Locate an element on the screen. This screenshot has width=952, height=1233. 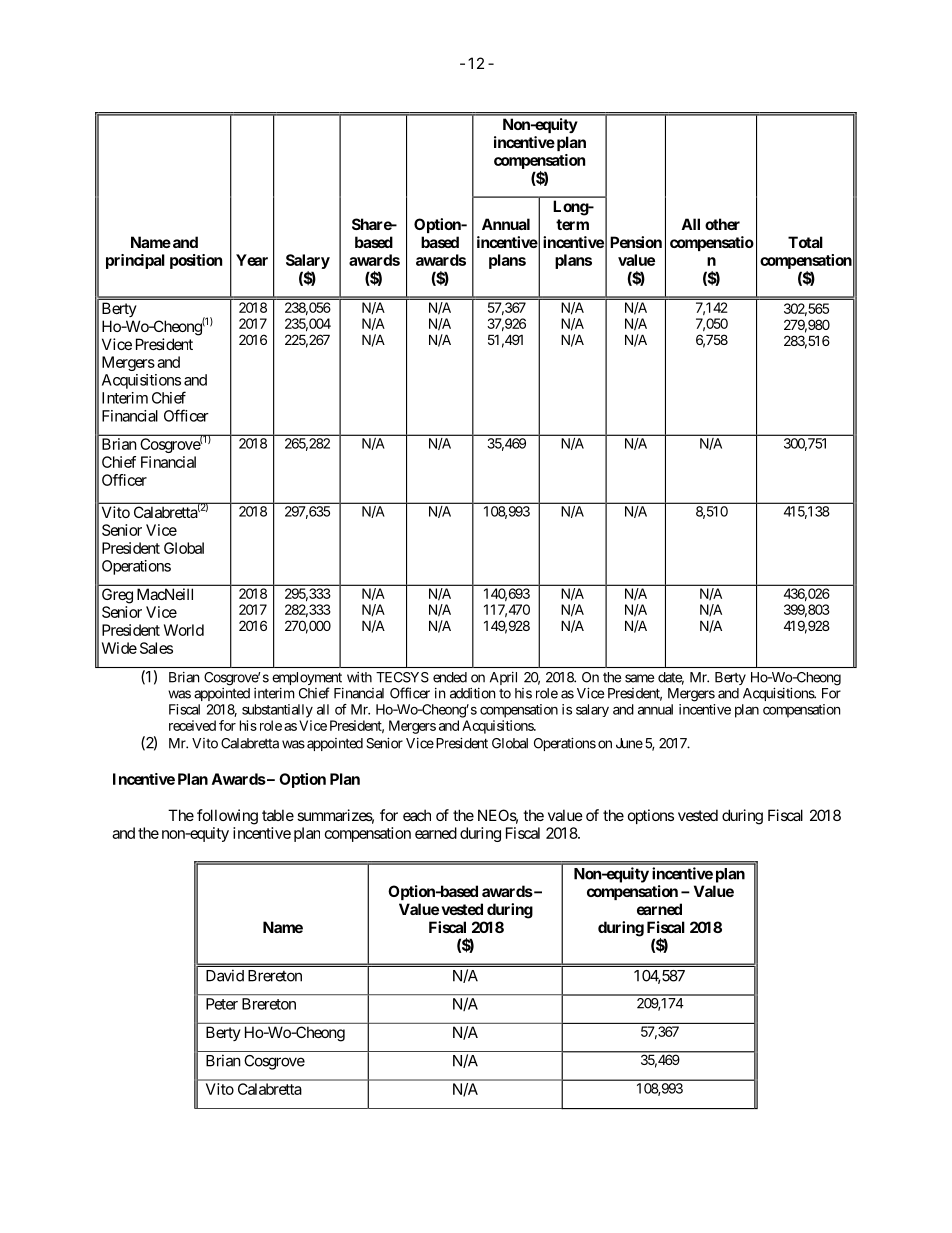
ended is located at coordinates (450, 677).
